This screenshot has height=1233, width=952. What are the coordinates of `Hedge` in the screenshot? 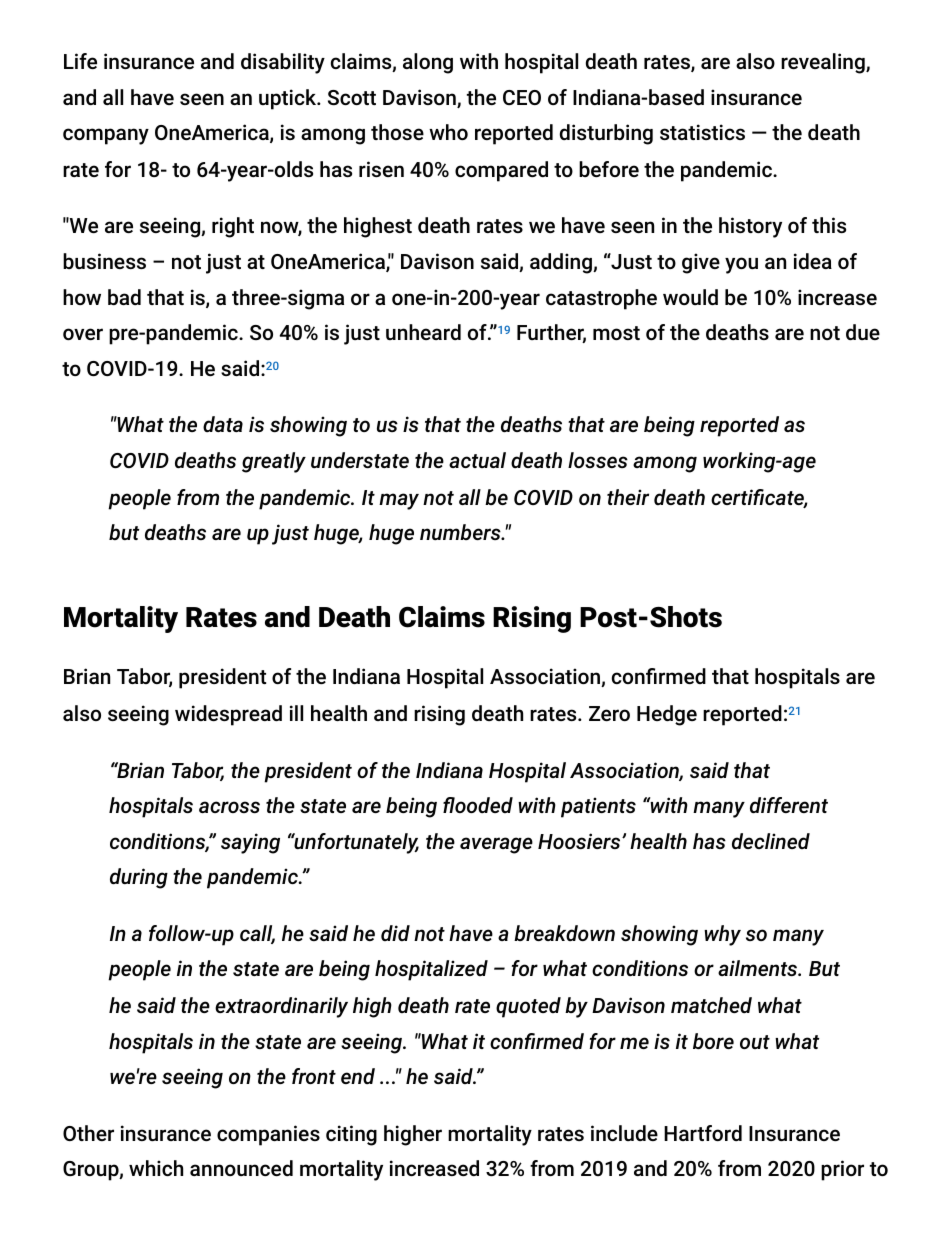 It's located at (667, 715).
